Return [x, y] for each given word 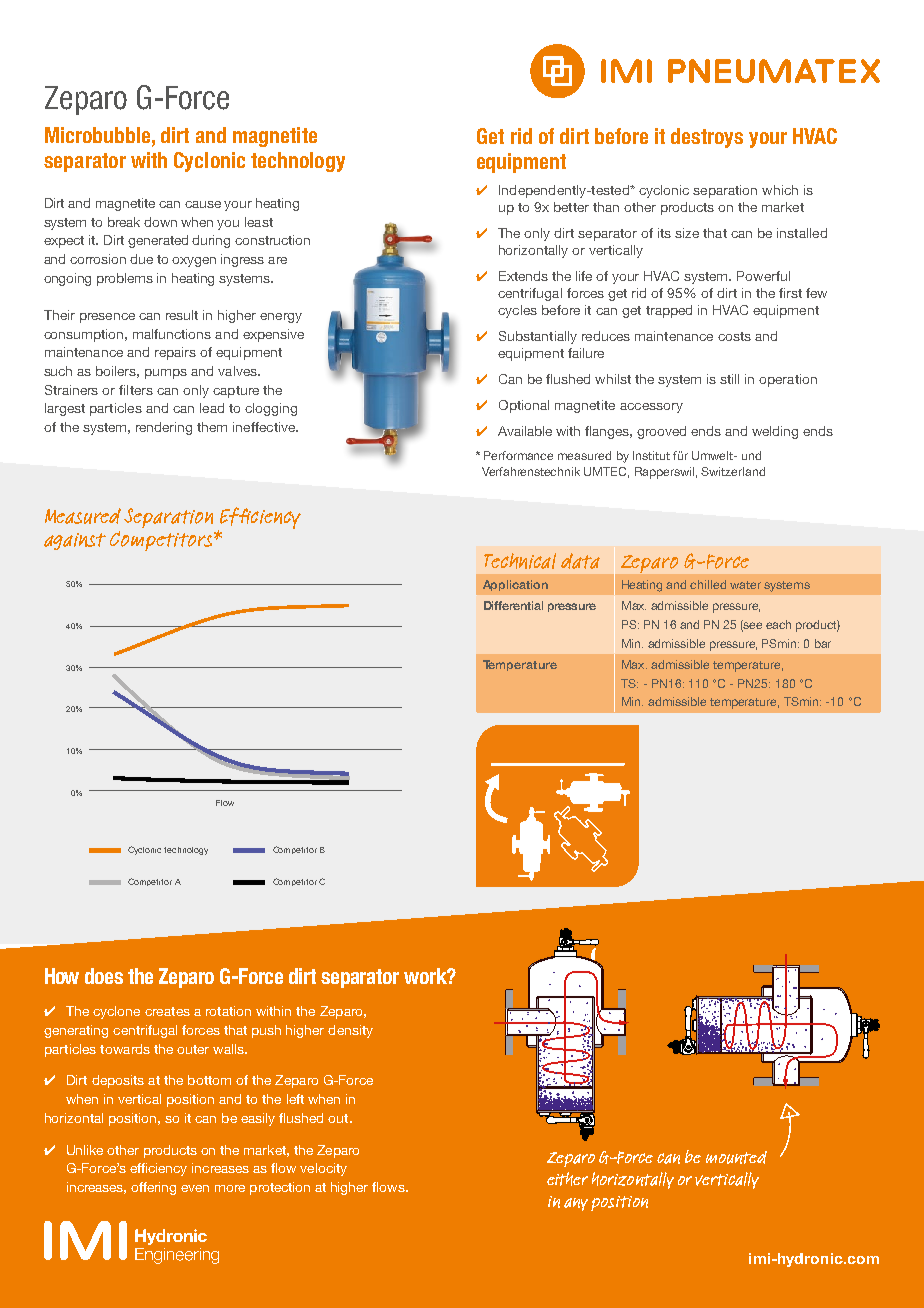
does [104, 976]
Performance [518, 455]
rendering [164, 428]
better [571, 207]
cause [203, 204]
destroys [707, 138]
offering [153, 1188]
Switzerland [733, 471]
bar [823, 643]
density [350, 1031]
